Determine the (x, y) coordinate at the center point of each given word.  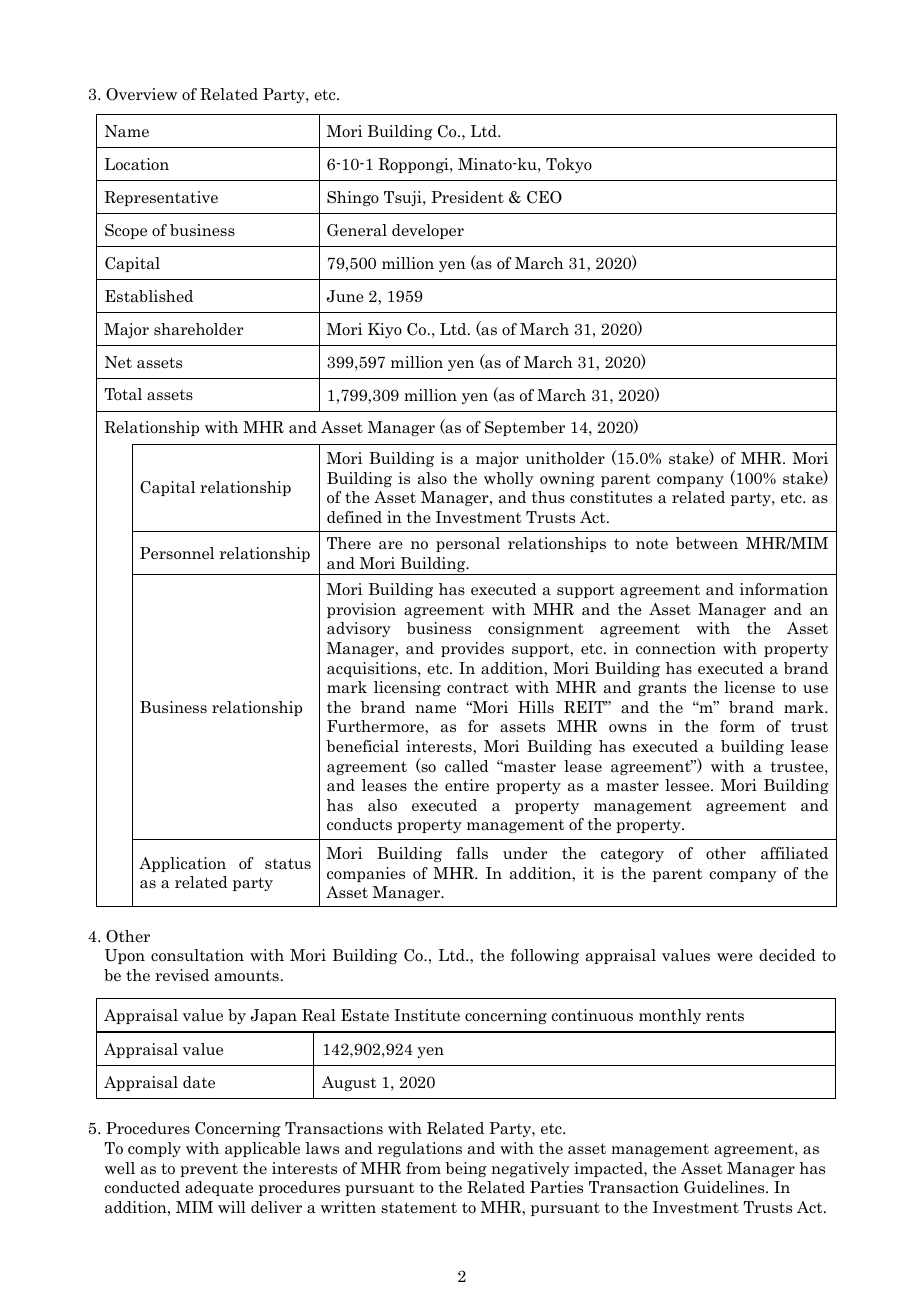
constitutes (611, 497)
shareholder (198, 329)
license (749, 687)
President (467, 197)
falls (472, 853)
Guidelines (725, 1187)
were (735, 957)
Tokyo (569, 165)
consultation (197, 955)
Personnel (177, 553)
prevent (209, 1170)
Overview (141, 94)
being (466, 1169)
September (525, 428)
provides (472, 649)
